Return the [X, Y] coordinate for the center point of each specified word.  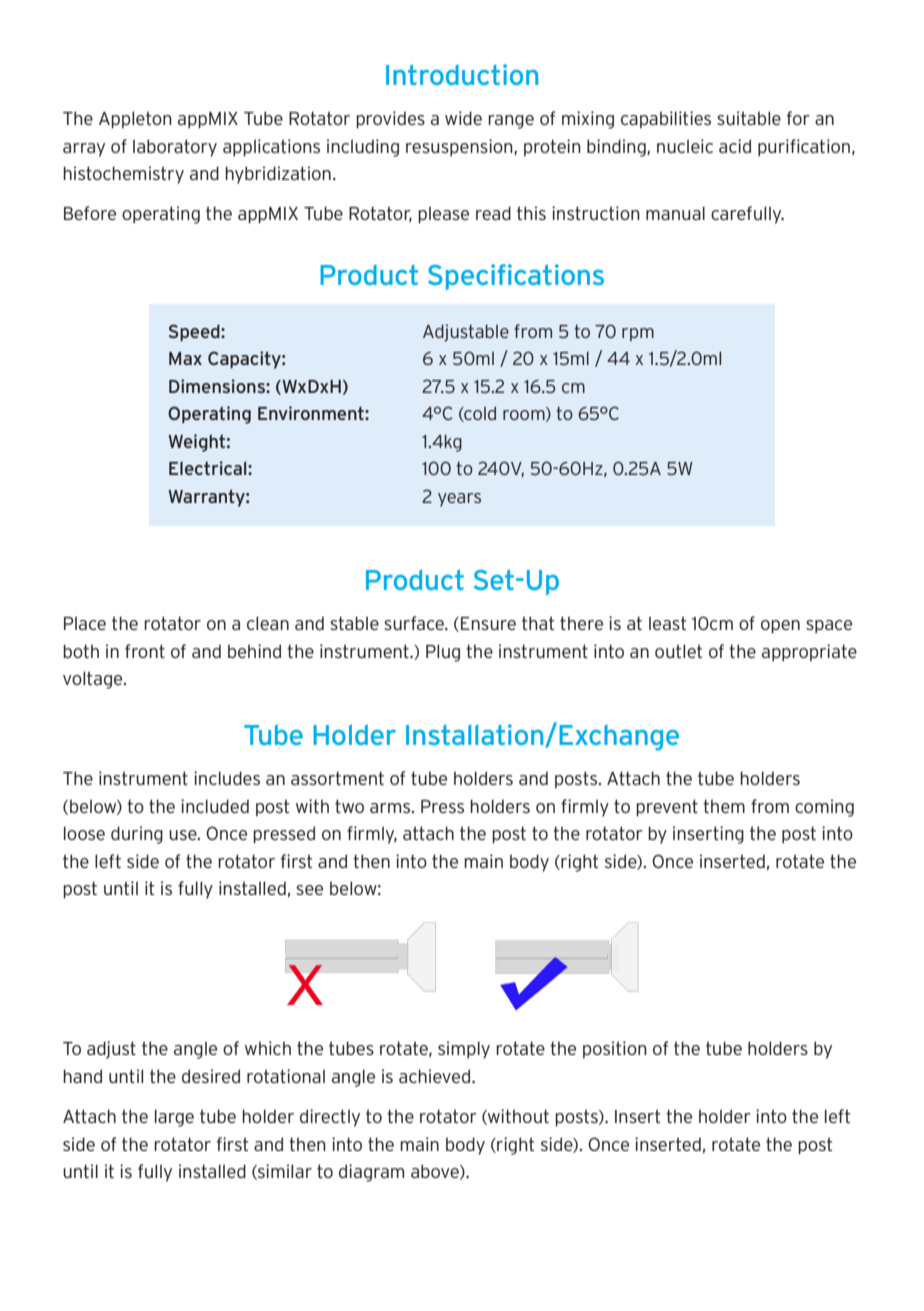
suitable [749, 118]
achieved [436, 1076]
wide [463, 118]
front [145, 651]
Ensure [488, 623]
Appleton [135, 120]
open [780, 627]
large [174, 1118]
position [615, 1050]
